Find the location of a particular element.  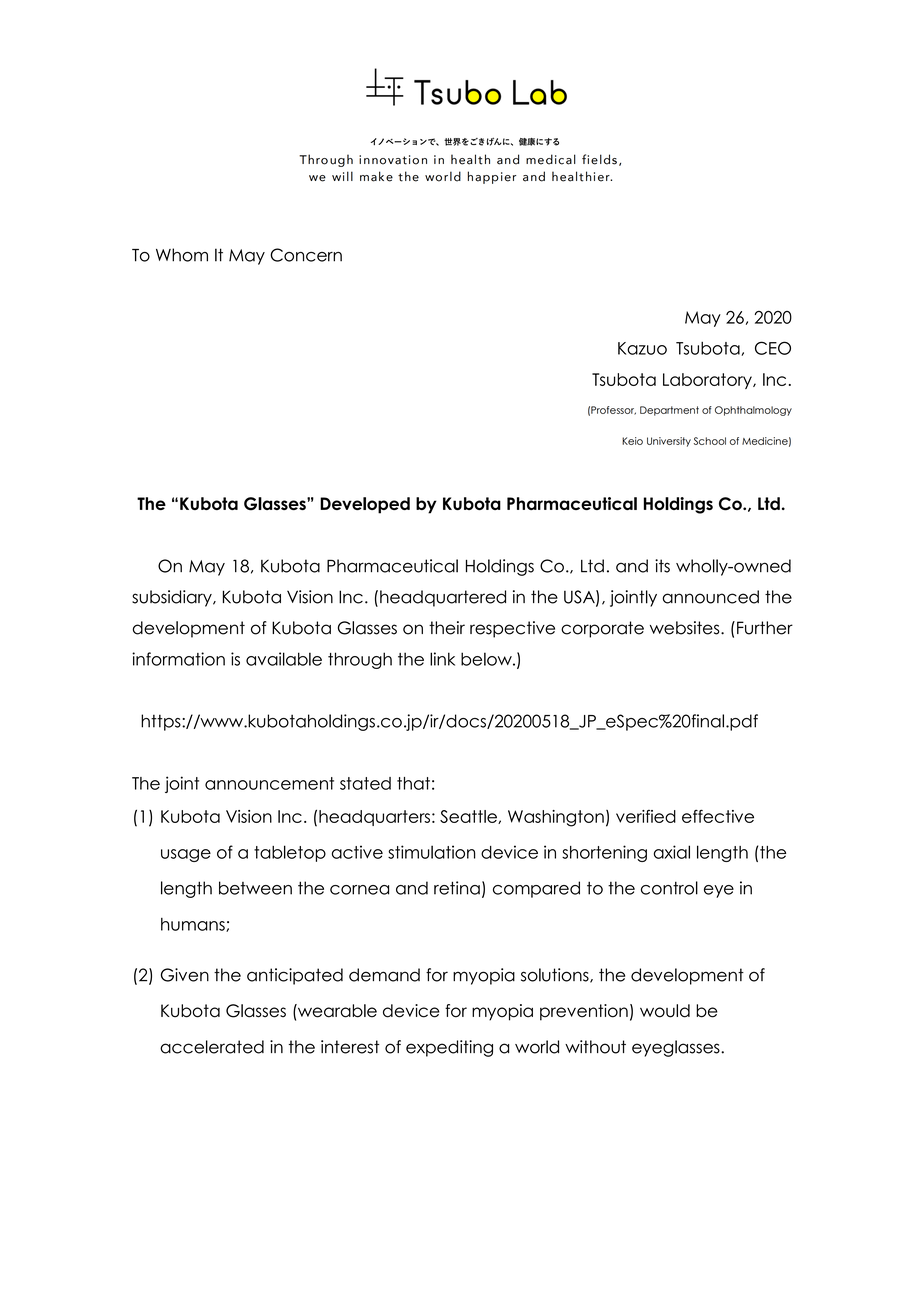

their is located at coordinates (447, 628).
